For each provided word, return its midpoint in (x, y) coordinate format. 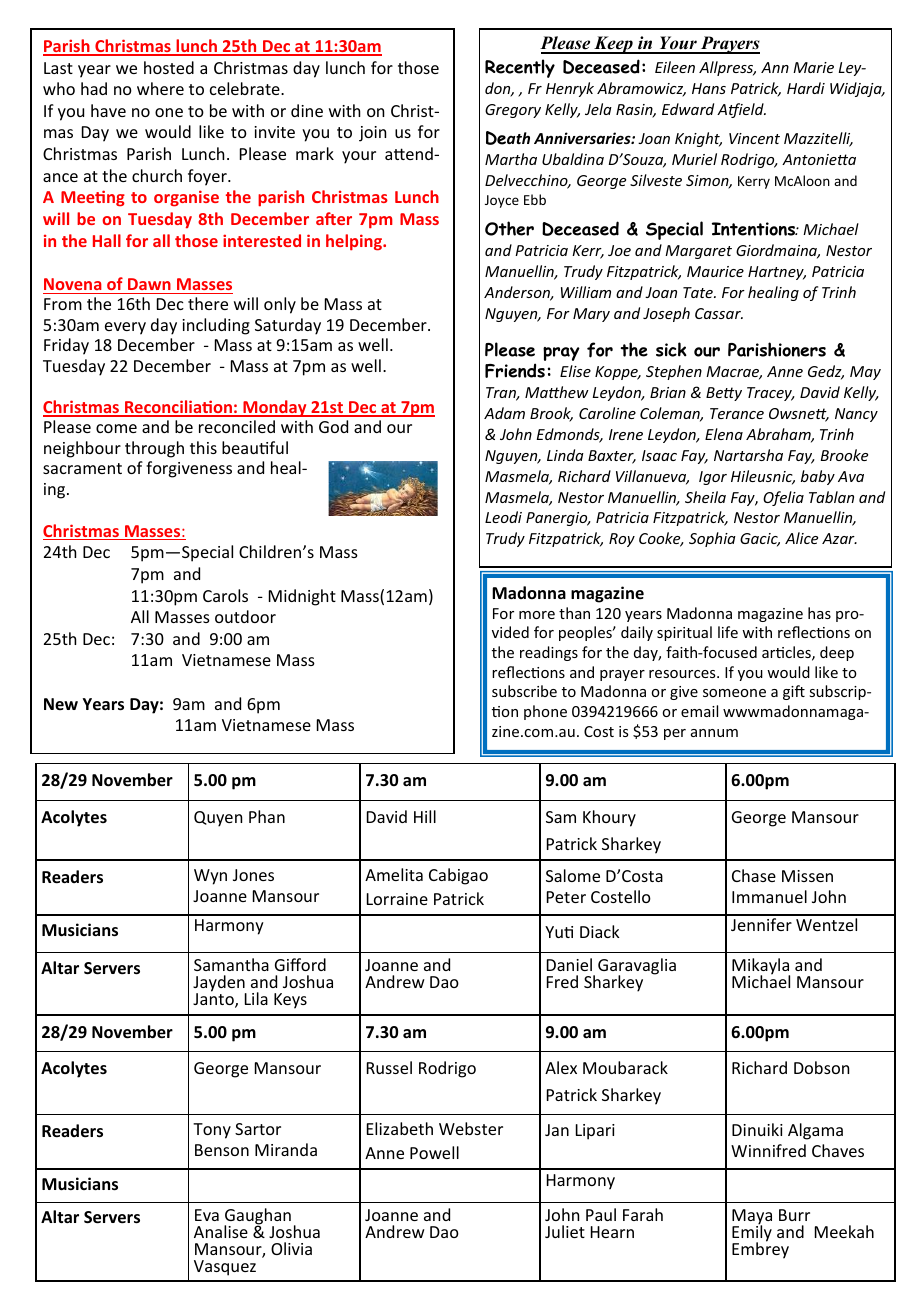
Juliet (565, 1231)
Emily (752, 1233)
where (160, 88)
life (728, 632)
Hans (709, 88)
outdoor (245, 616)
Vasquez (225, 1268)
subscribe (524, 691)
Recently (520, 68)
